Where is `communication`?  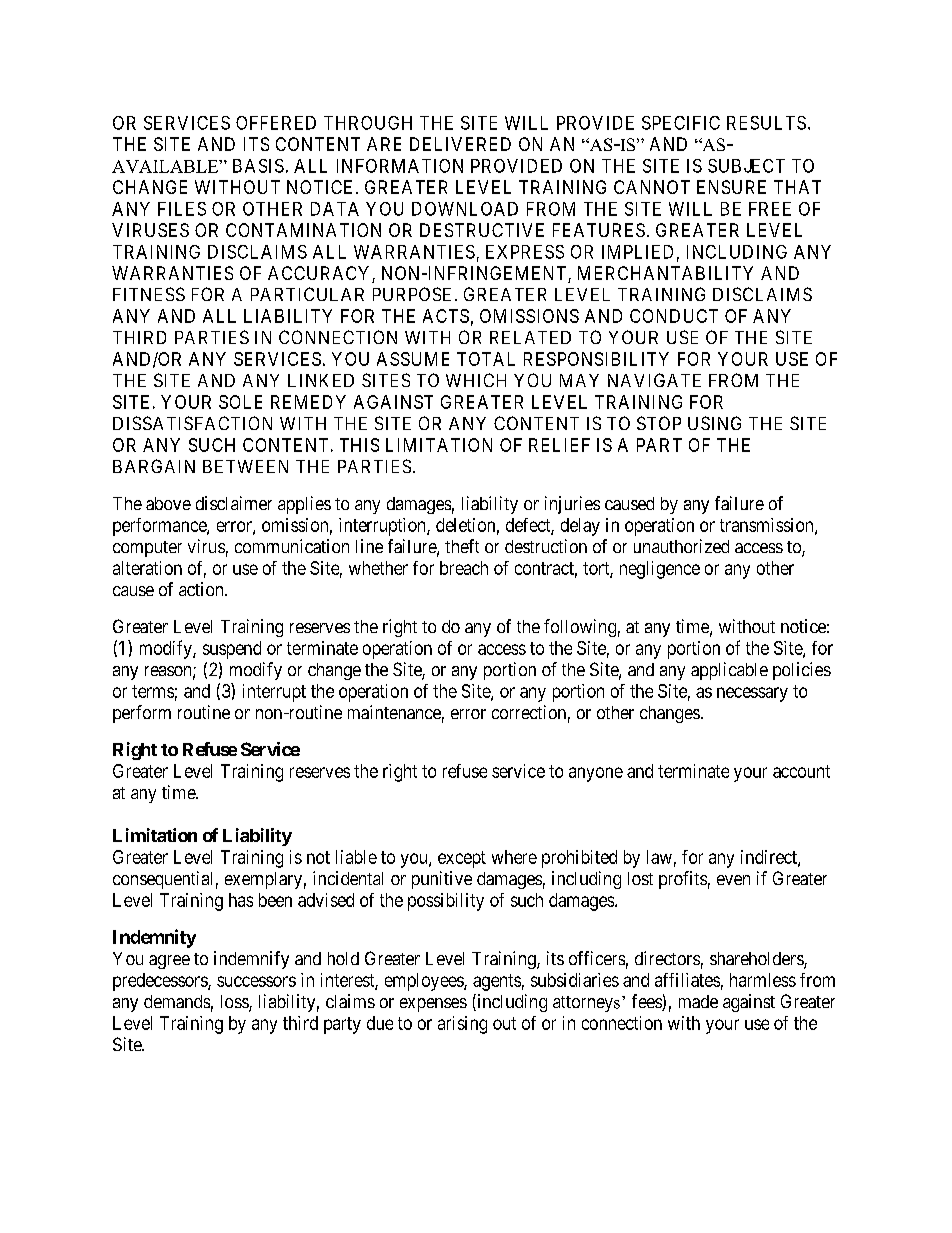 communication is located at coordinates (292, 546).
